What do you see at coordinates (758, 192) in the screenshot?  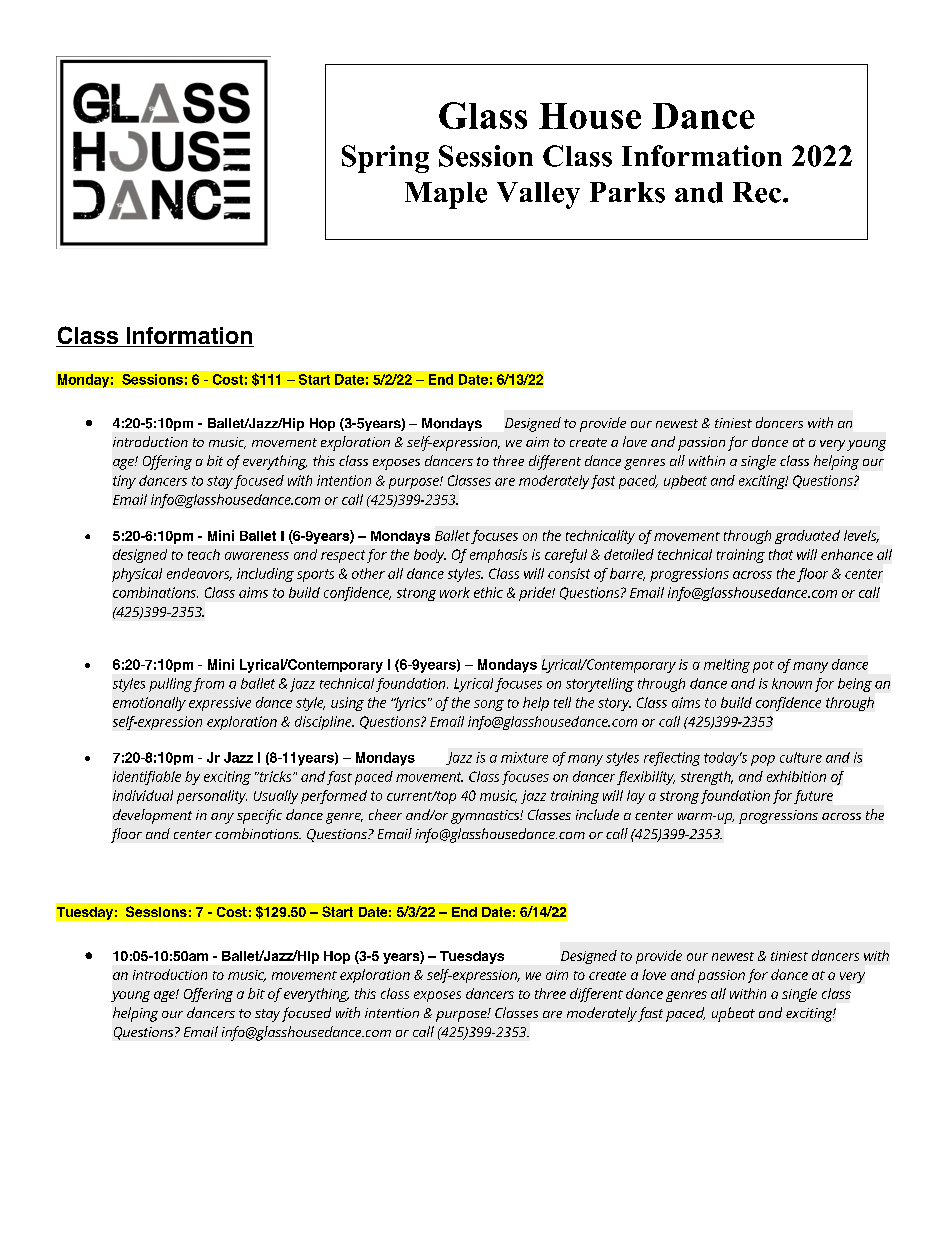 I see `Rec` at bounding box center [758, 192].
